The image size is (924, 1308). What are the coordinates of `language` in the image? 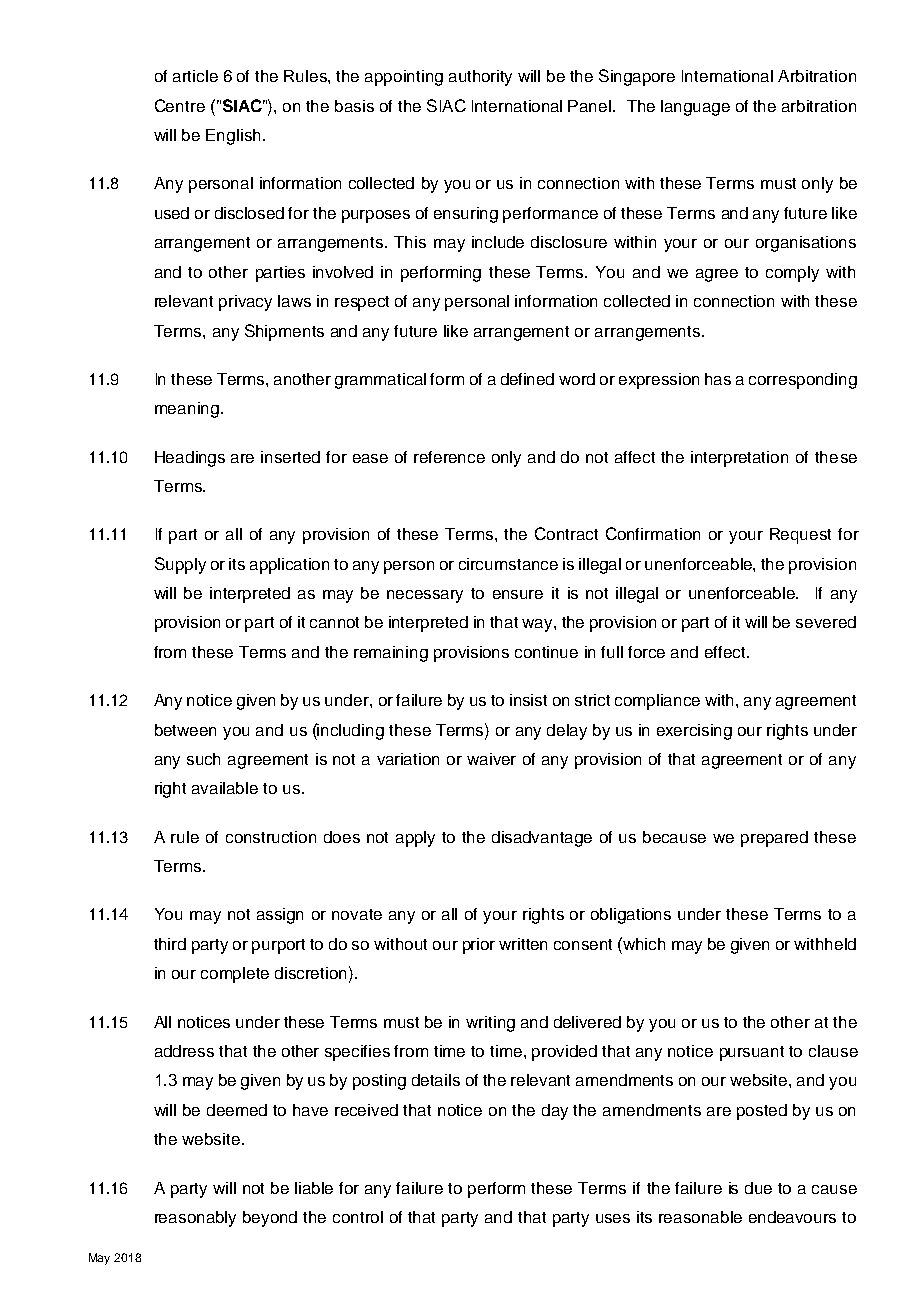 It's located at (695, 108).
